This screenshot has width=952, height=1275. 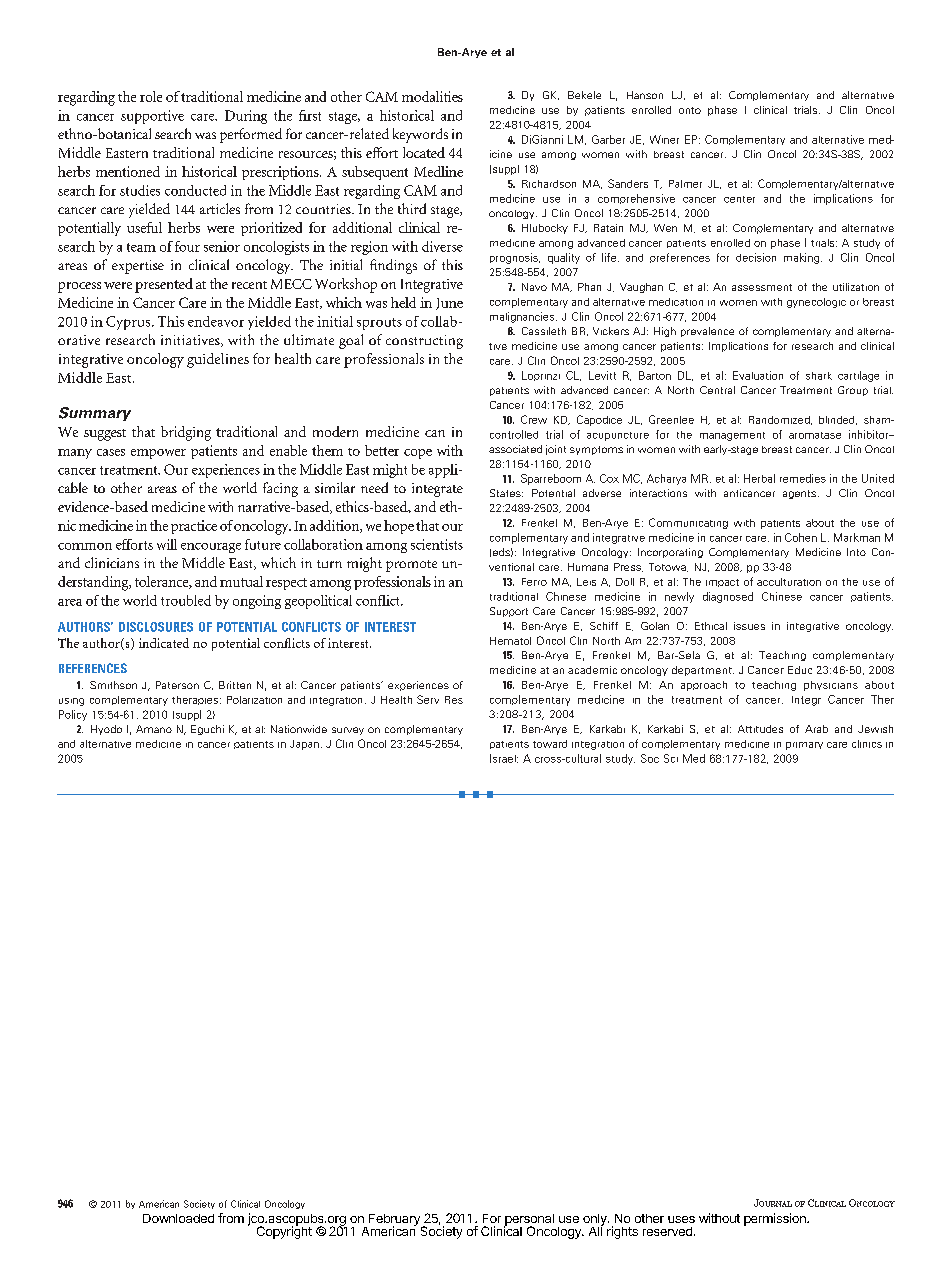 What do you see at coordinates (178, 1218) in the screenshot?
I see `Downloaded` at bounding box center [178, 1218].
